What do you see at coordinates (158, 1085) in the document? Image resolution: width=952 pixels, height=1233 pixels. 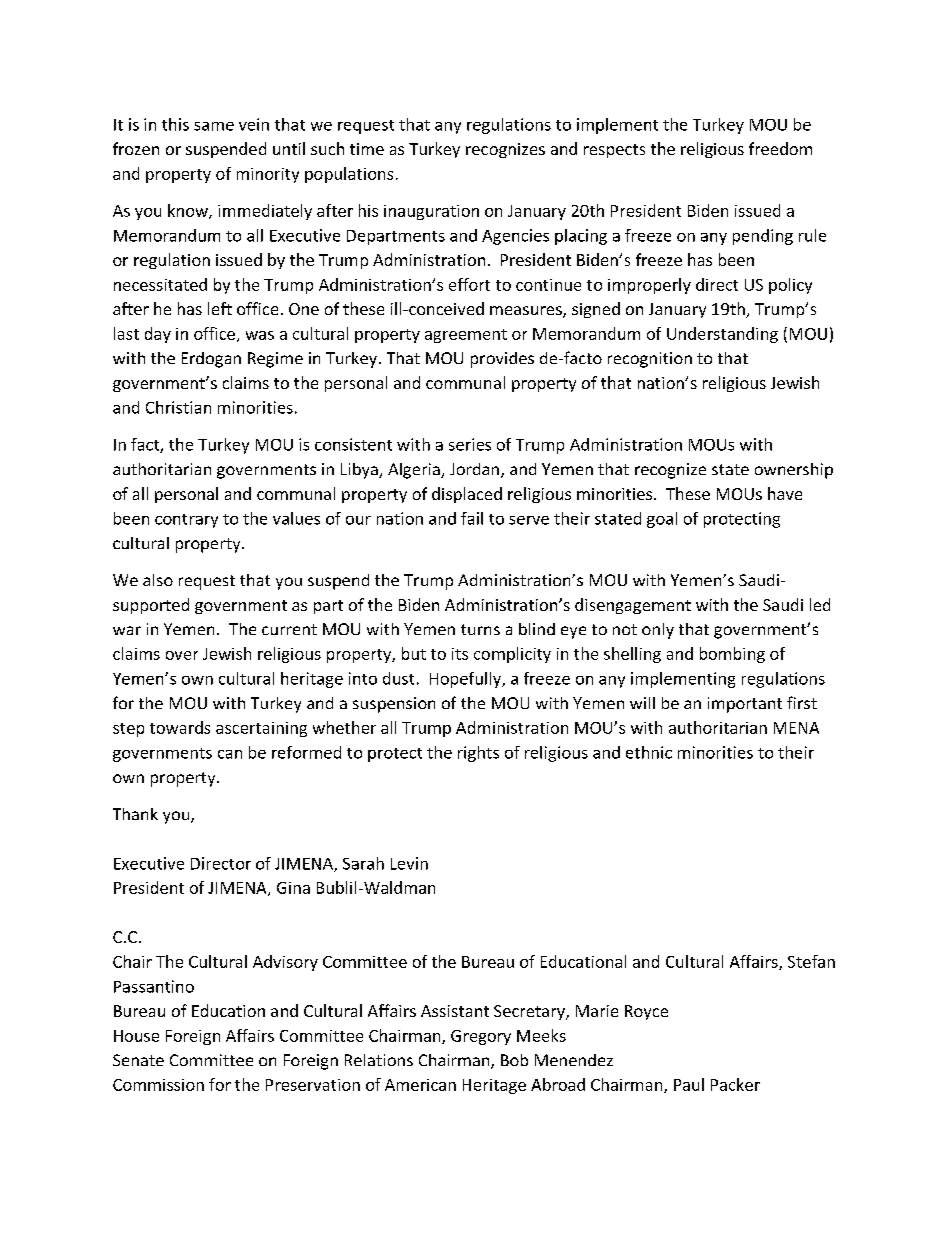 I see `Commission` at bounding box center [158, 1085].
